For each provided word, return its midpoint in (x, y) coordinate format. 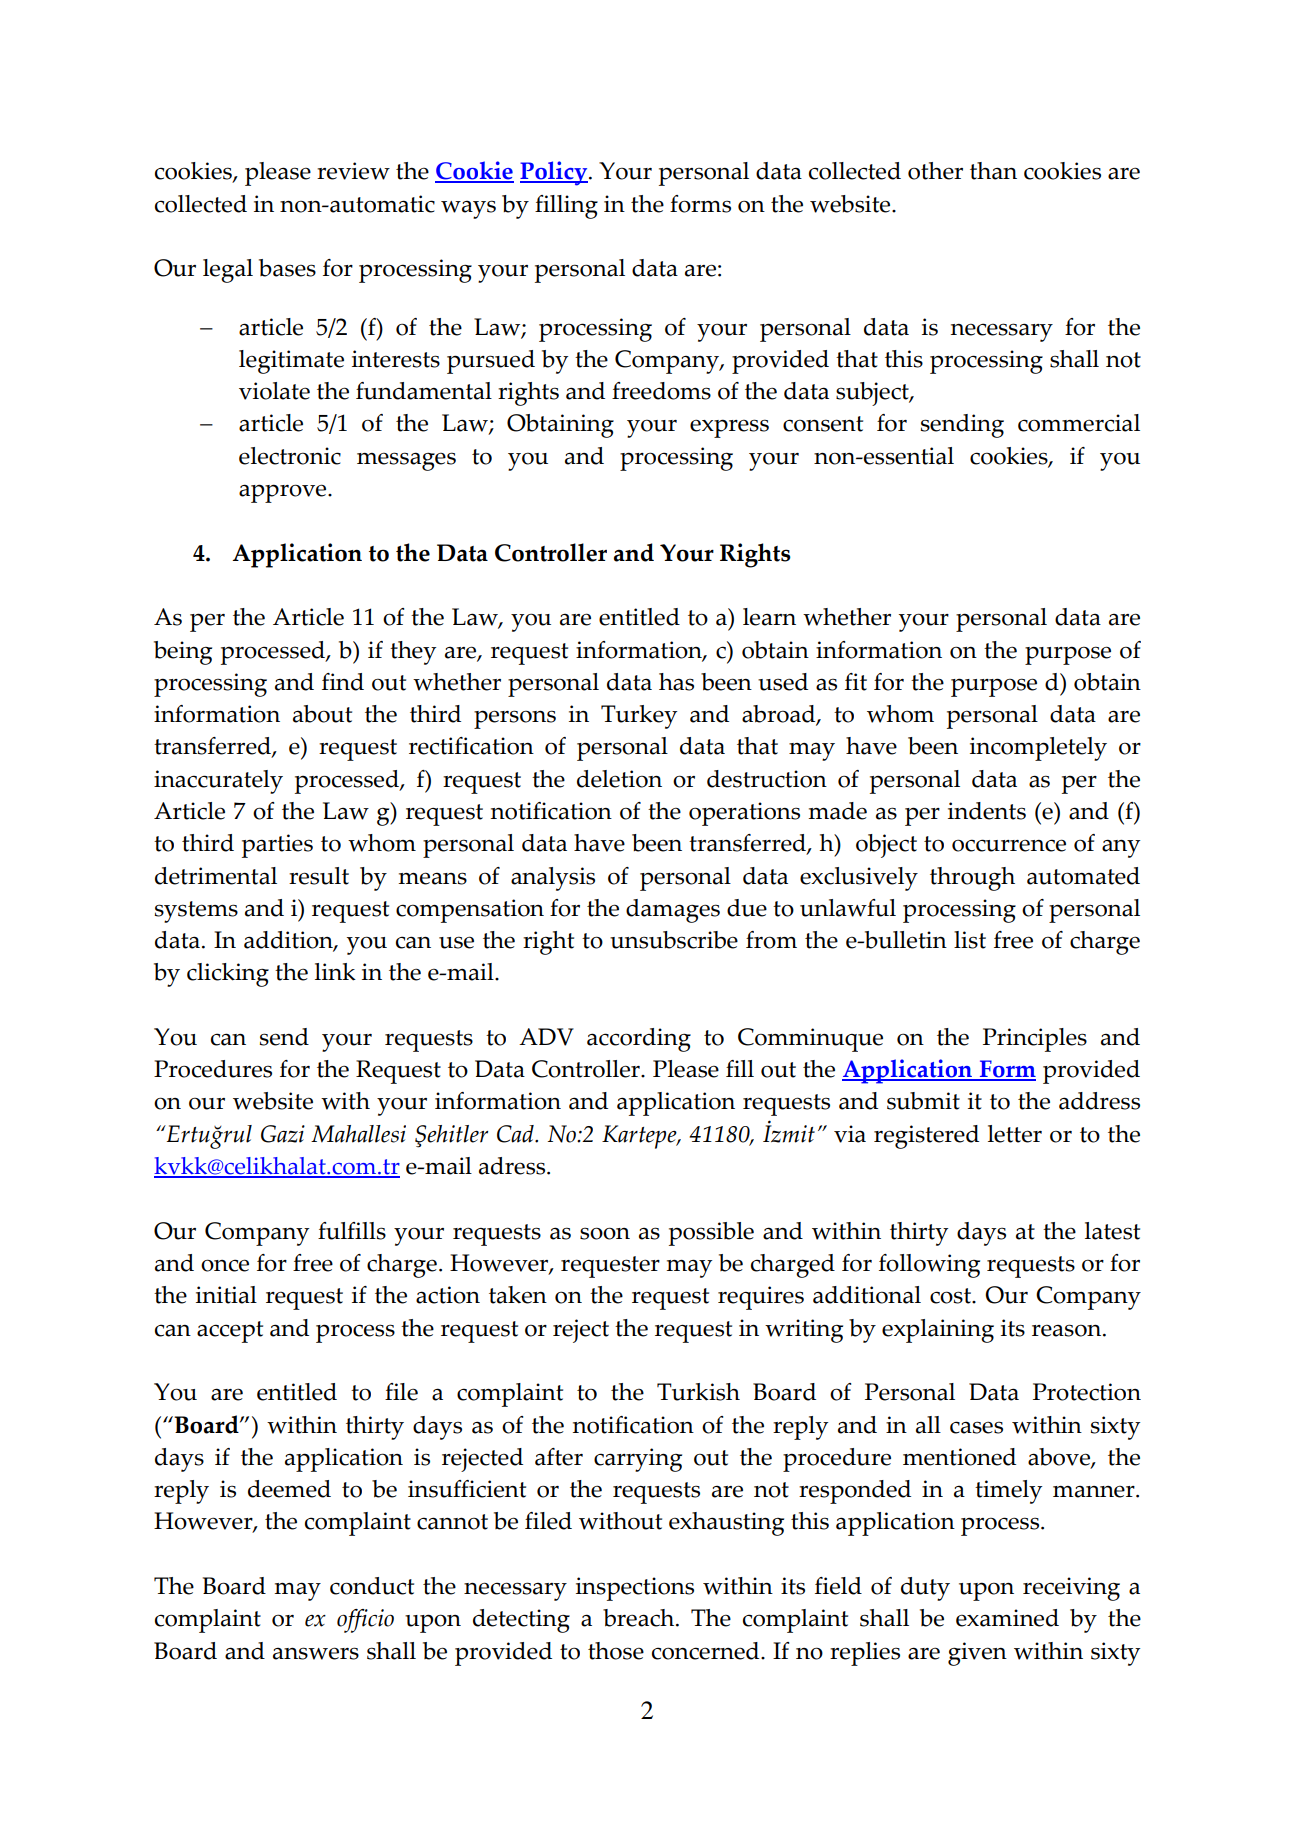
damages (673, 911)
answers (316, 1653)
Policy (555, 173)
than (993, 171)
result (319, 876)
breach (640, 1618)
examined (1007, 1618)
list (970, 940)
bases (287, 268)
